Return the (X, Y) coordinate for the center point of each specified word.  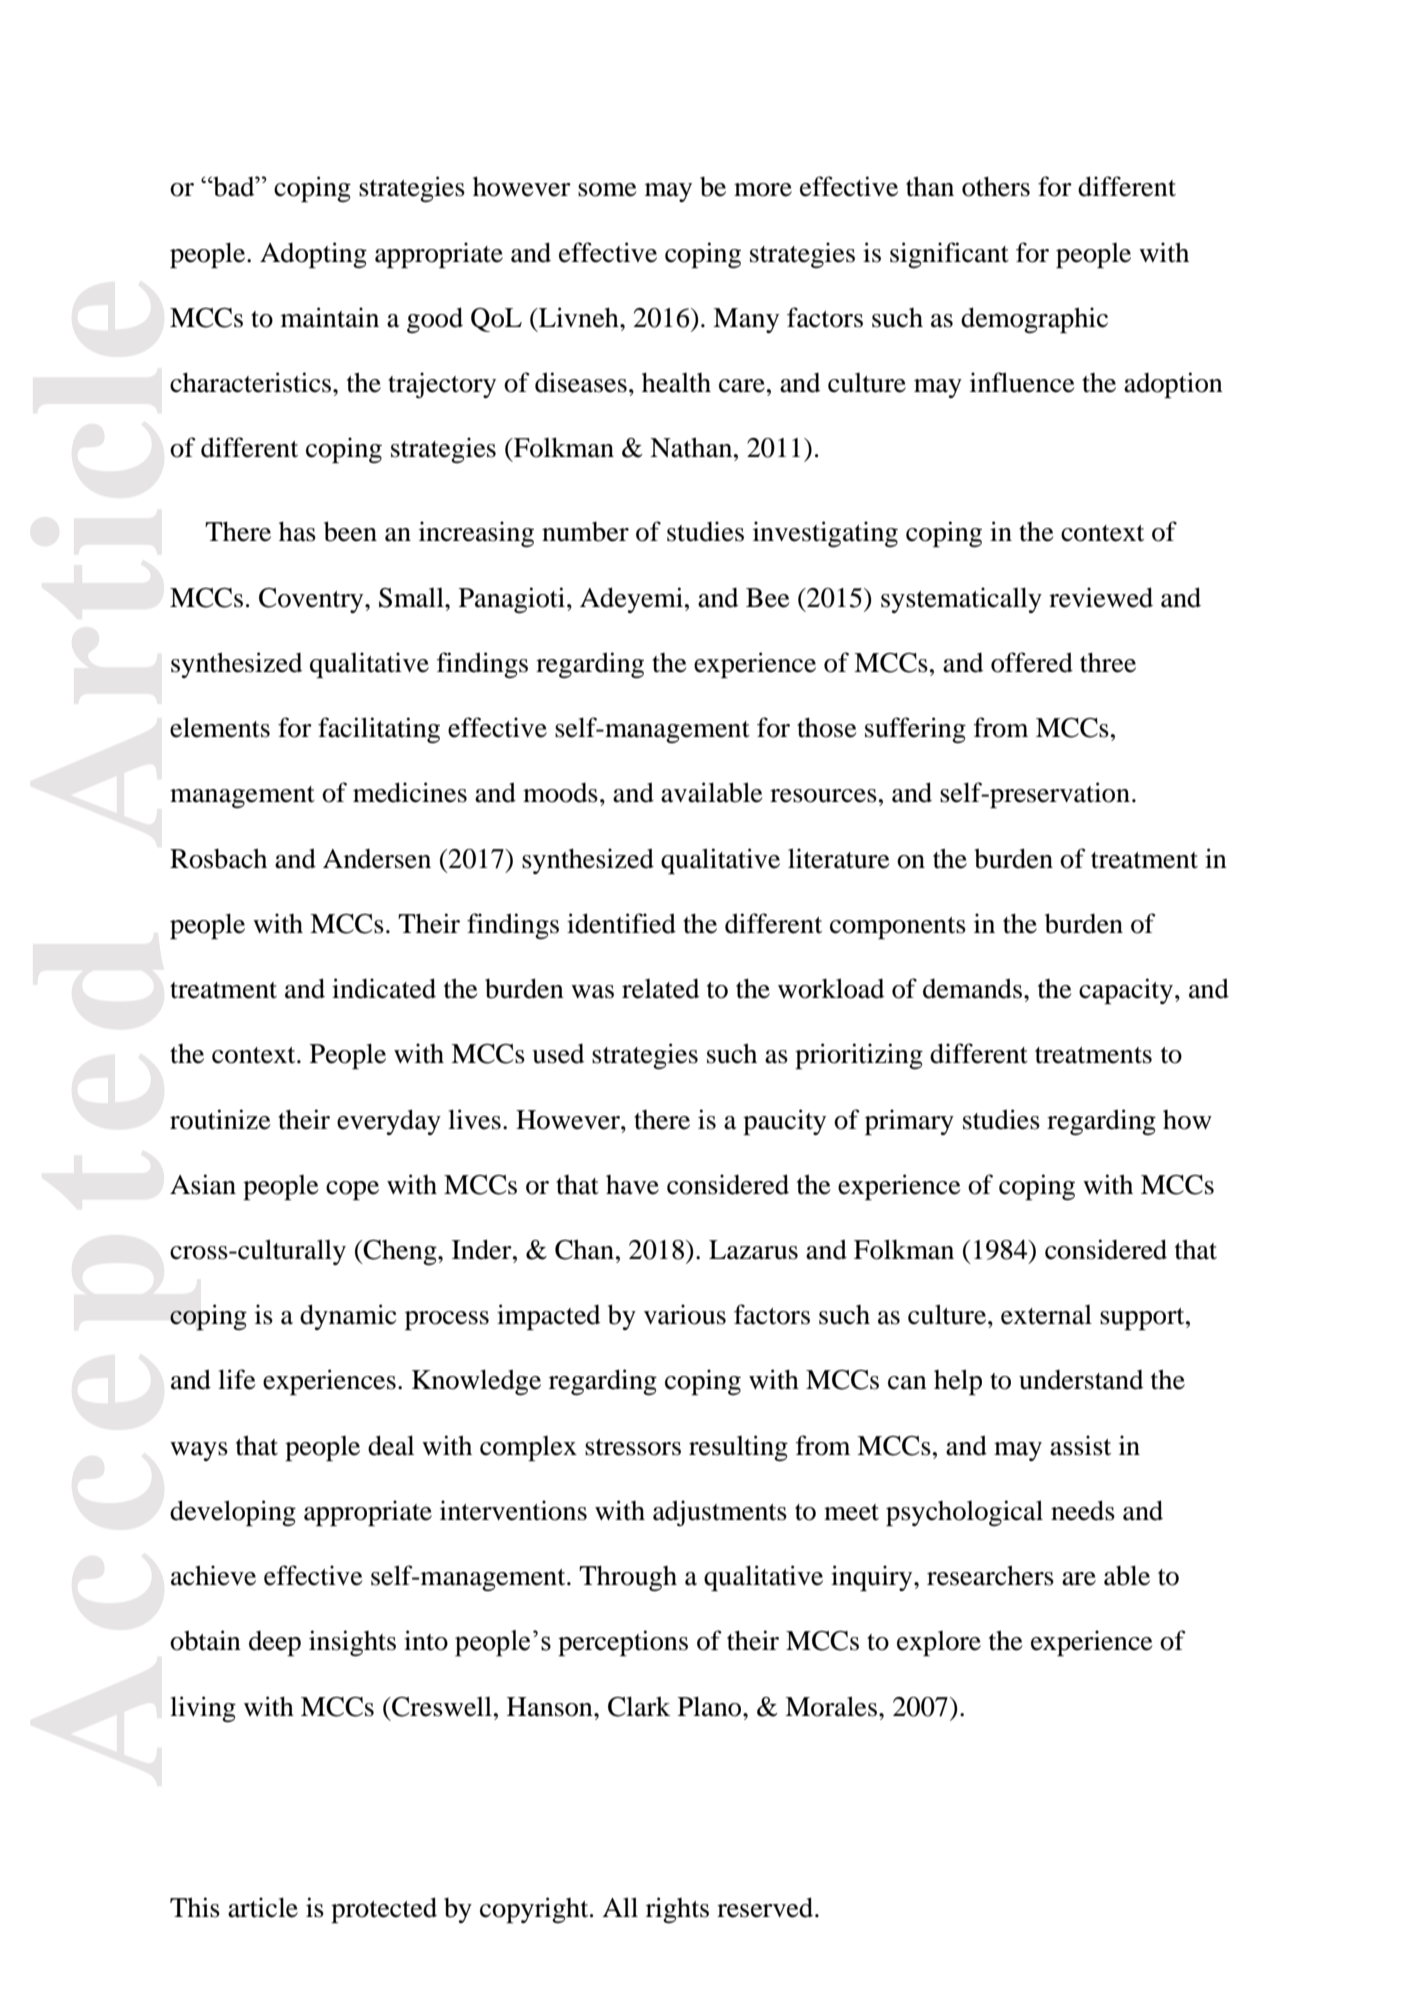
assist (1080, 1445)
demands (974, 988)
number (585, 532)
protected (384, 1910)
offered (1032, 662)
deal (391, 1445)
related (660, 989)
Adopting (313, 255)
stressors (633, 1447)
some (607, 190)
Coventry (312, 600)
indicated (384, 988)
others (996, 186)
